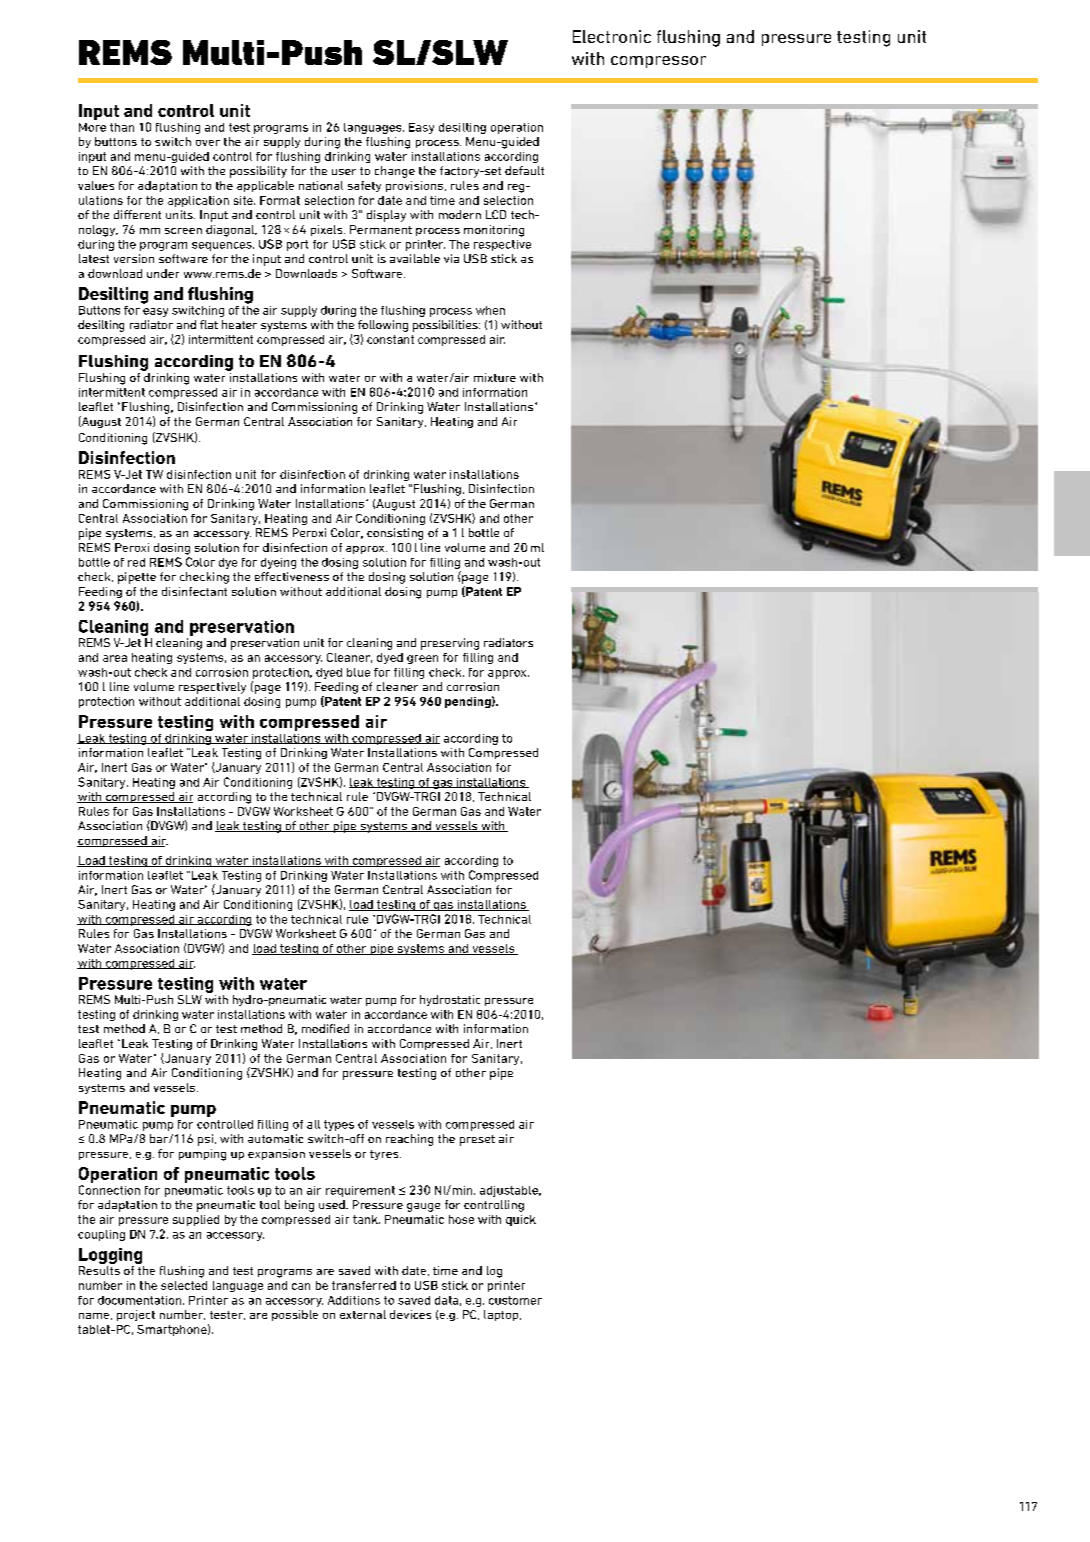  Describe the element at coordinates (364, 1285) in the screenshot. I see `transferred` at that location.
